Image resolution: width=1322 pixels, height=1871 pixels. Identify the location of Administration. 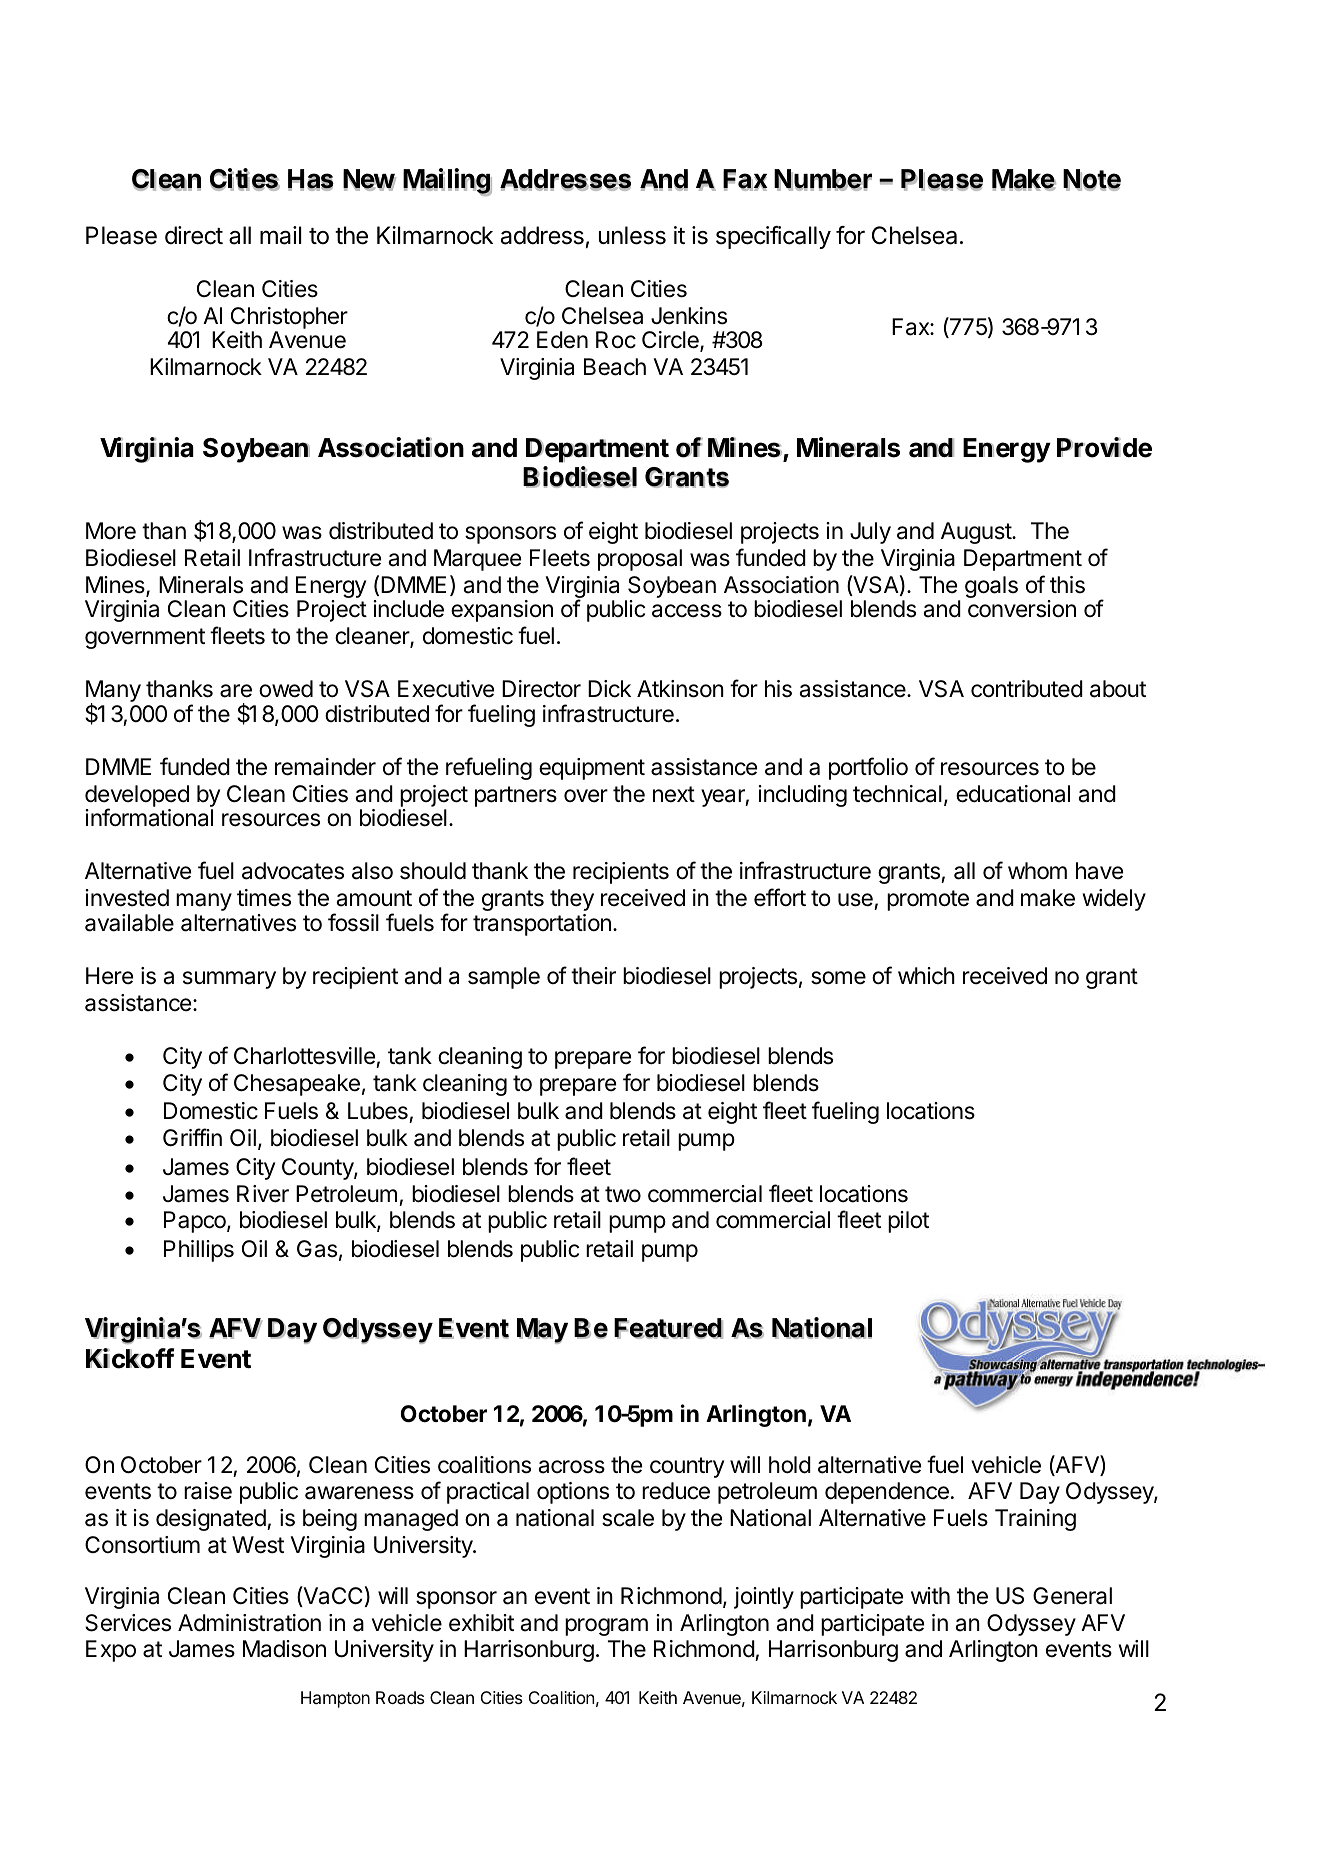
(249, 1623).
